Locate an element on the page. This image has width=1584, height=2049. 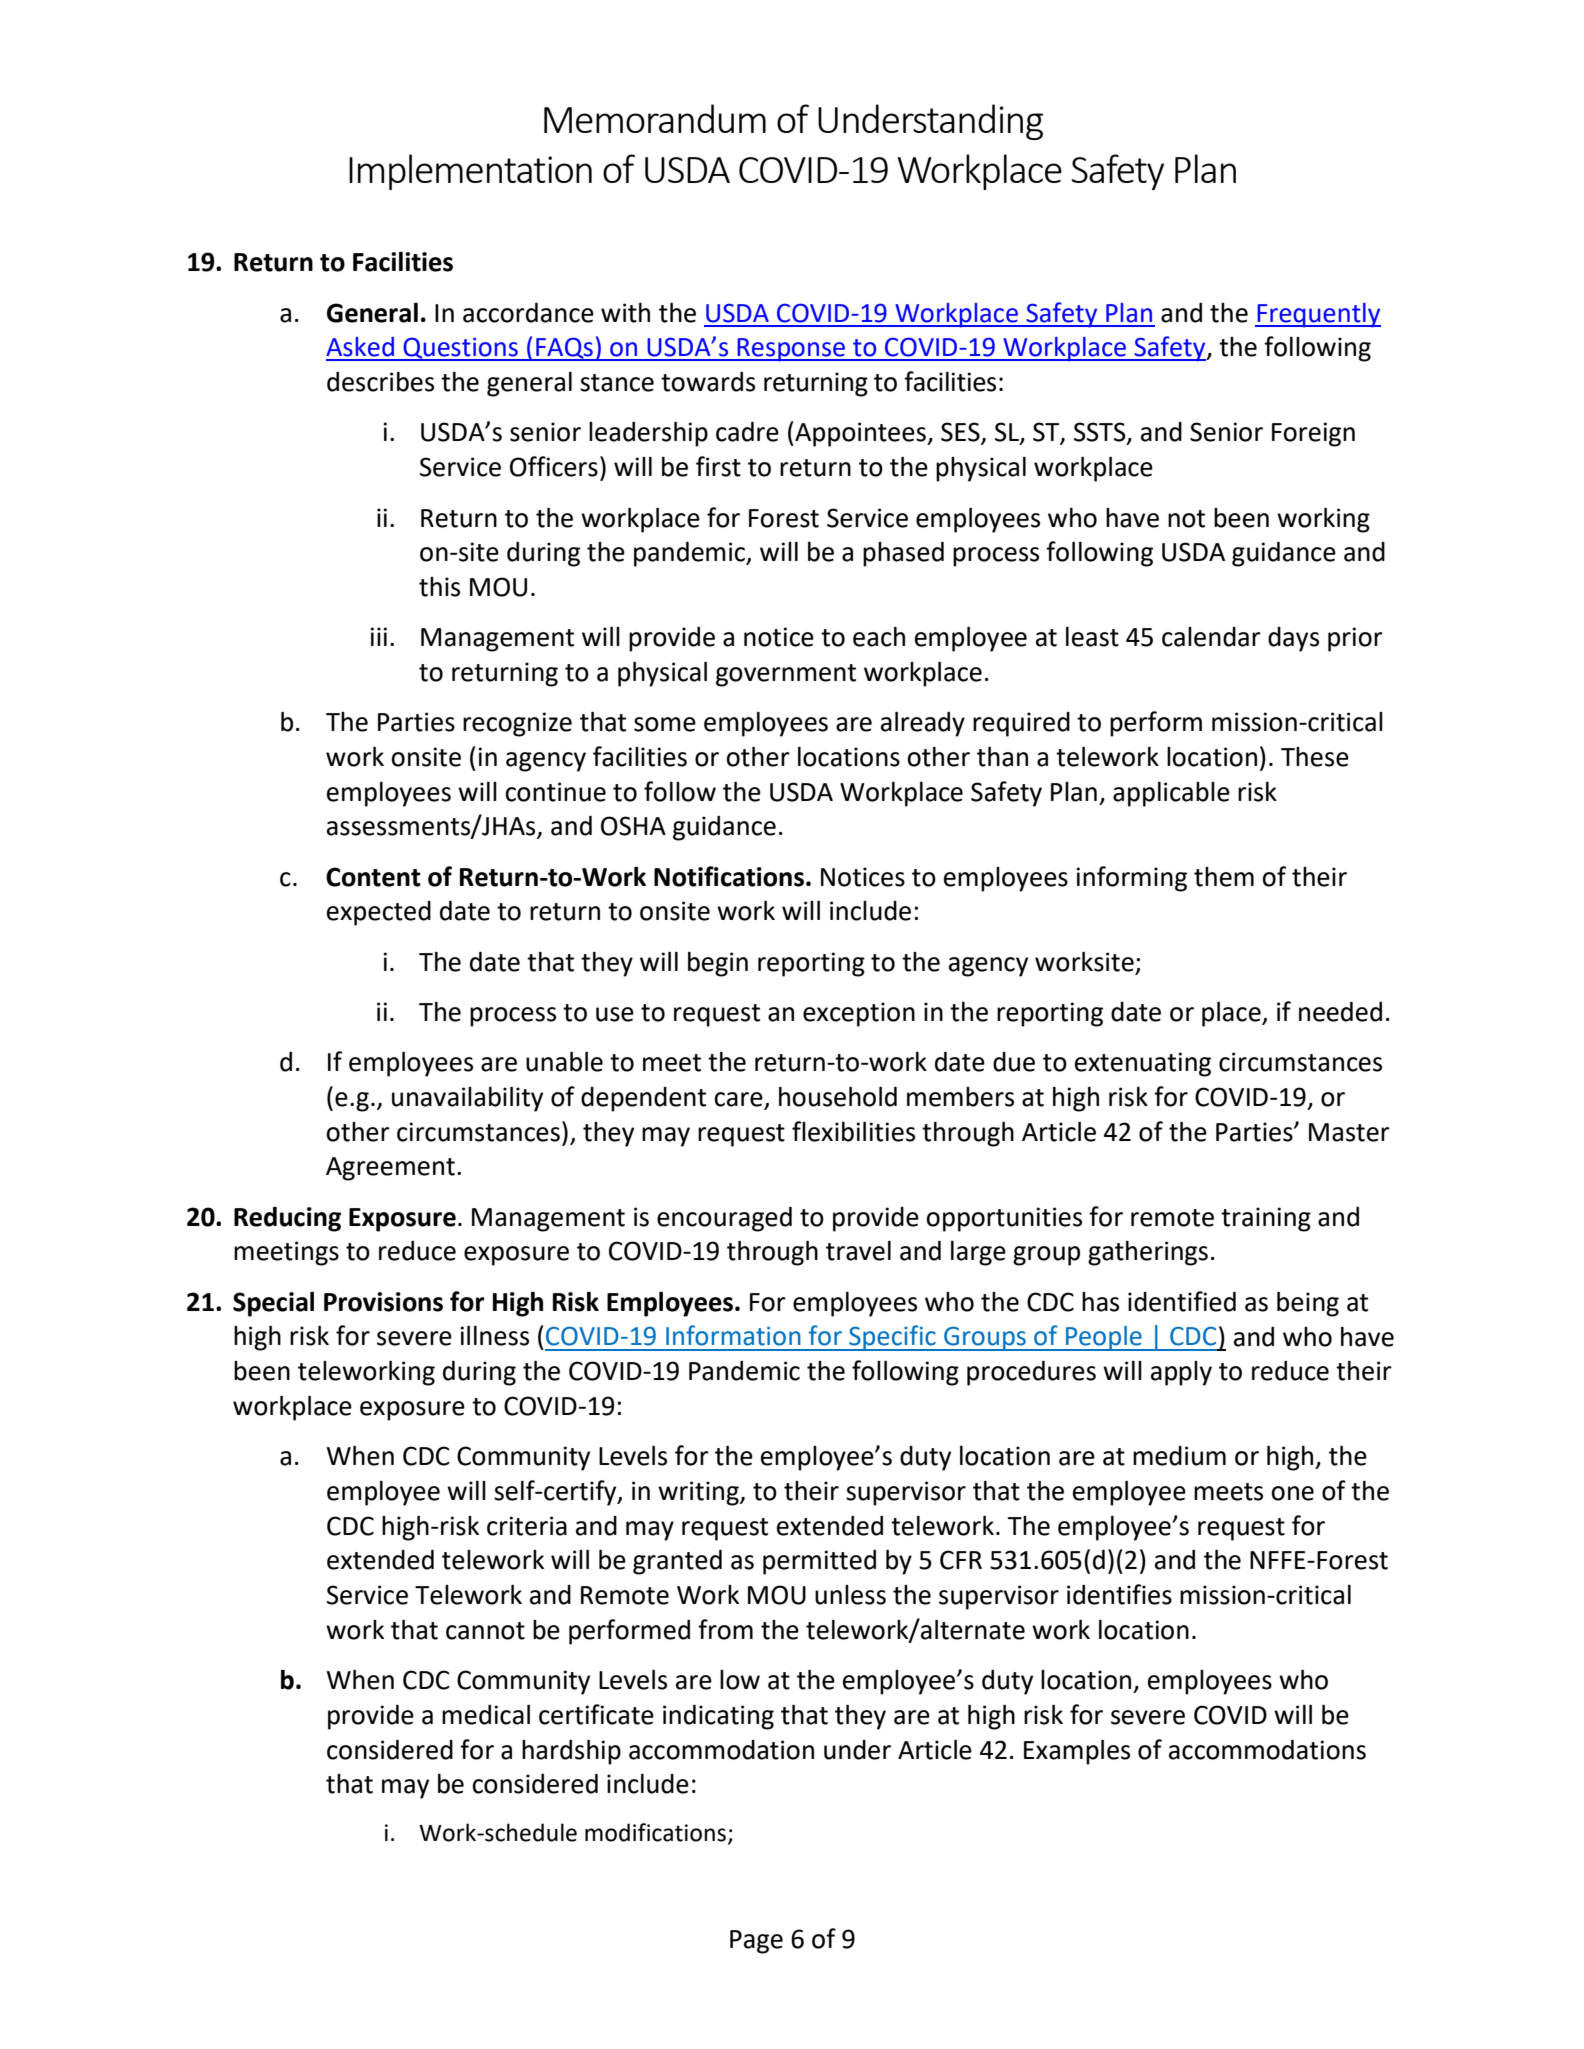
Memorandum is located at coordinates (655, 118).
